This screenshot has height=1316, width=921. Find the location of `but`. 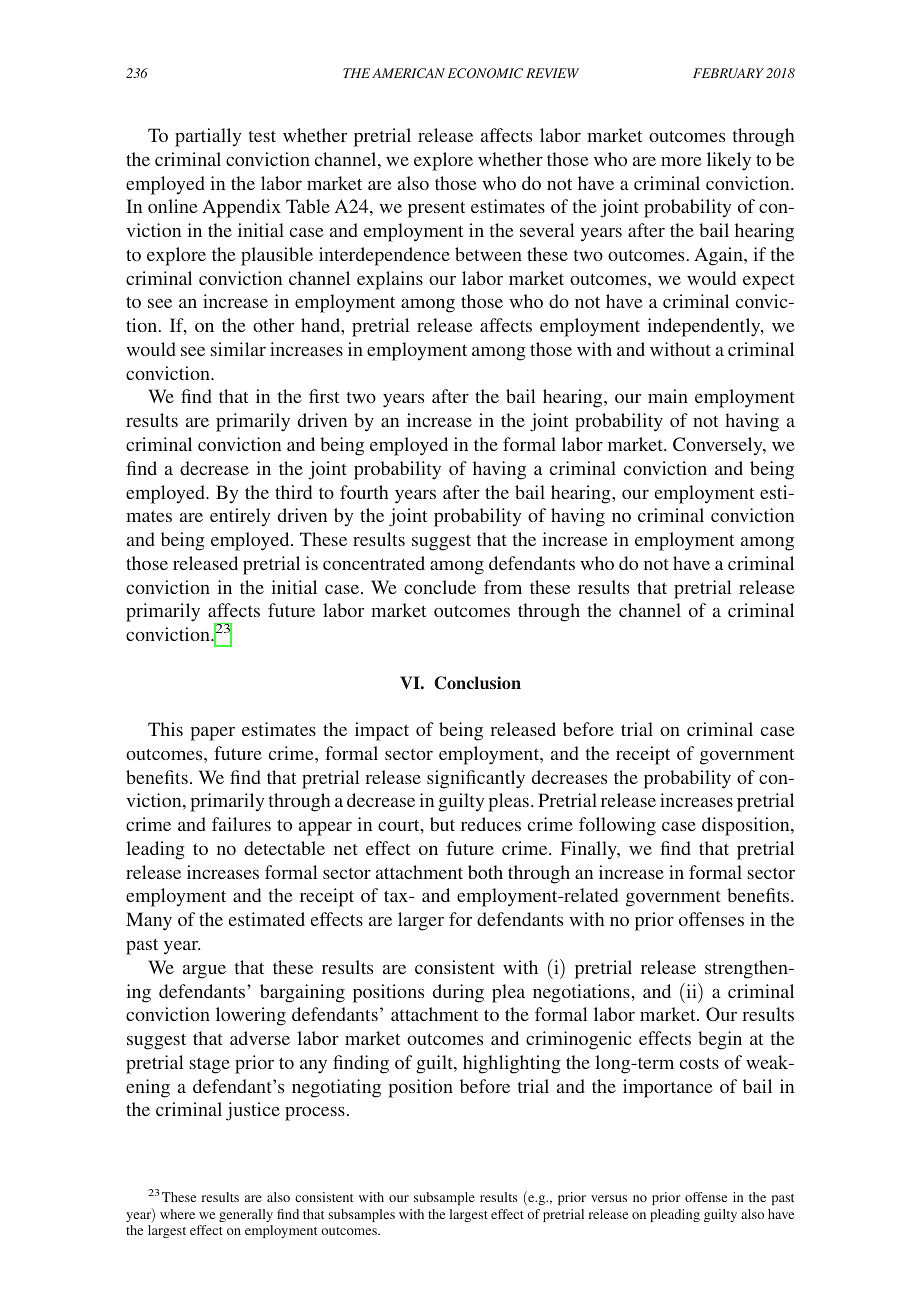

but is located at coordinates (442, 824).
